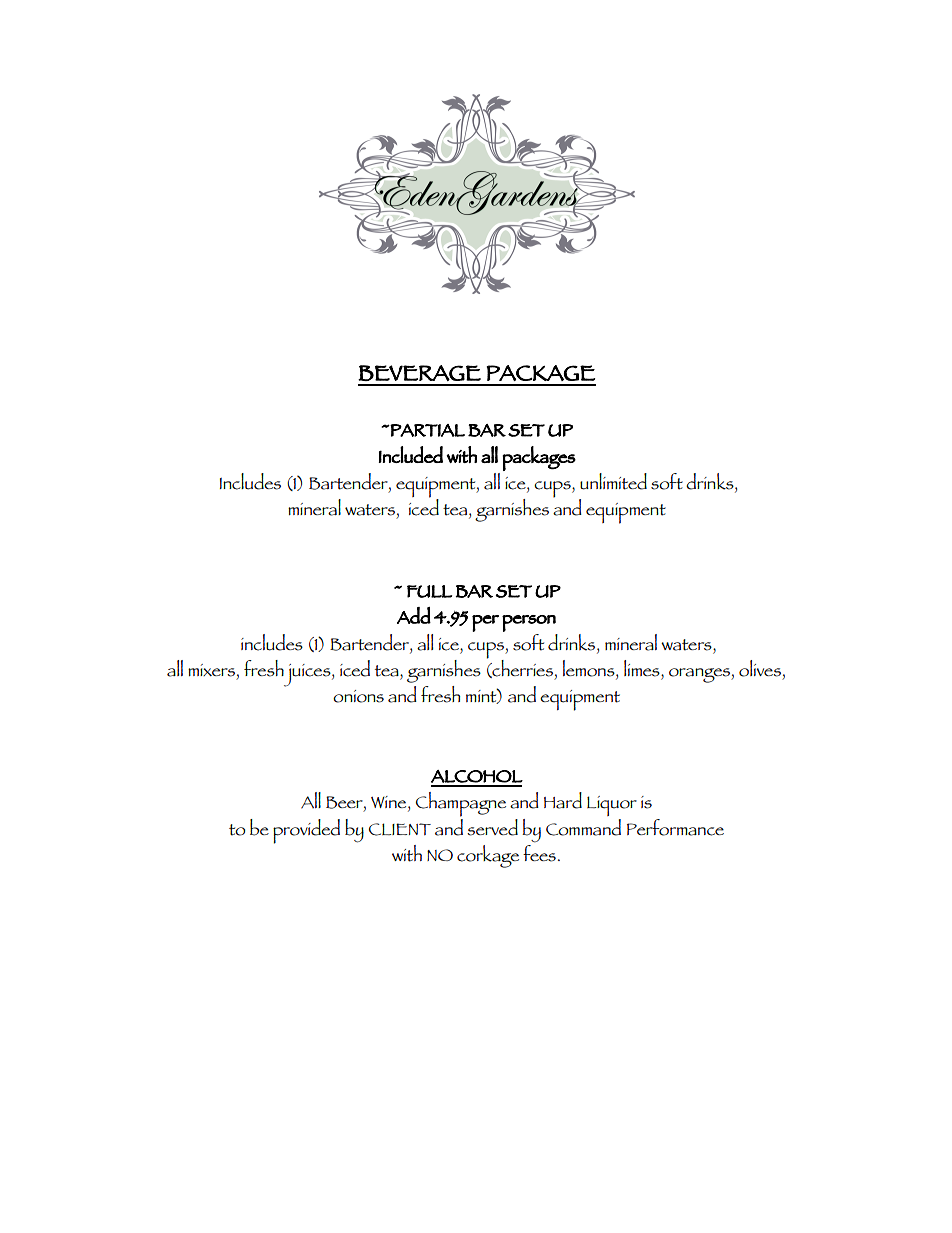  Describe the element at coordinates (529, 623) in the screenshot. I see `person` at that location.
